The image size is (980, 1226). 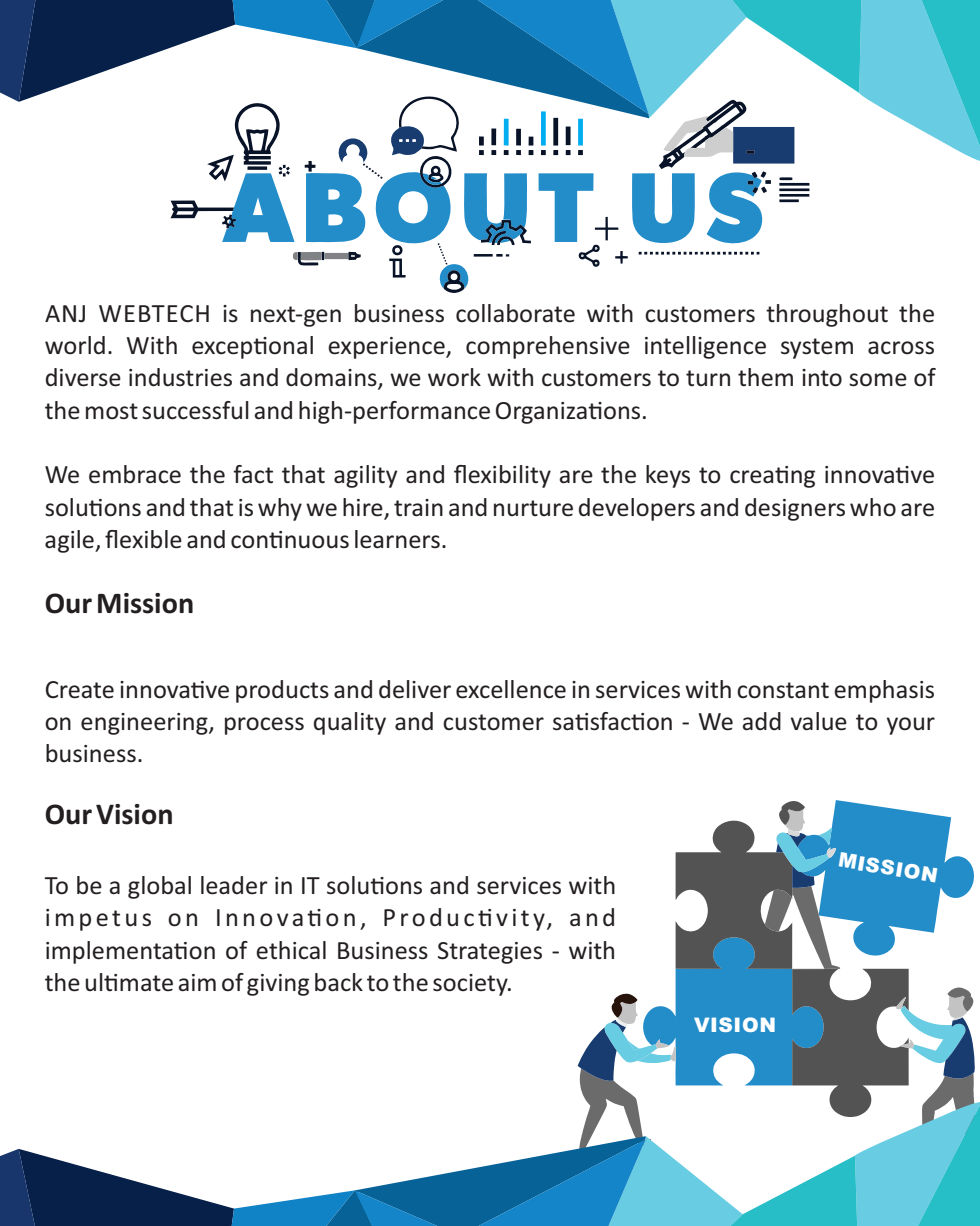 I want to click on quality, so click(x=350, y=723).
